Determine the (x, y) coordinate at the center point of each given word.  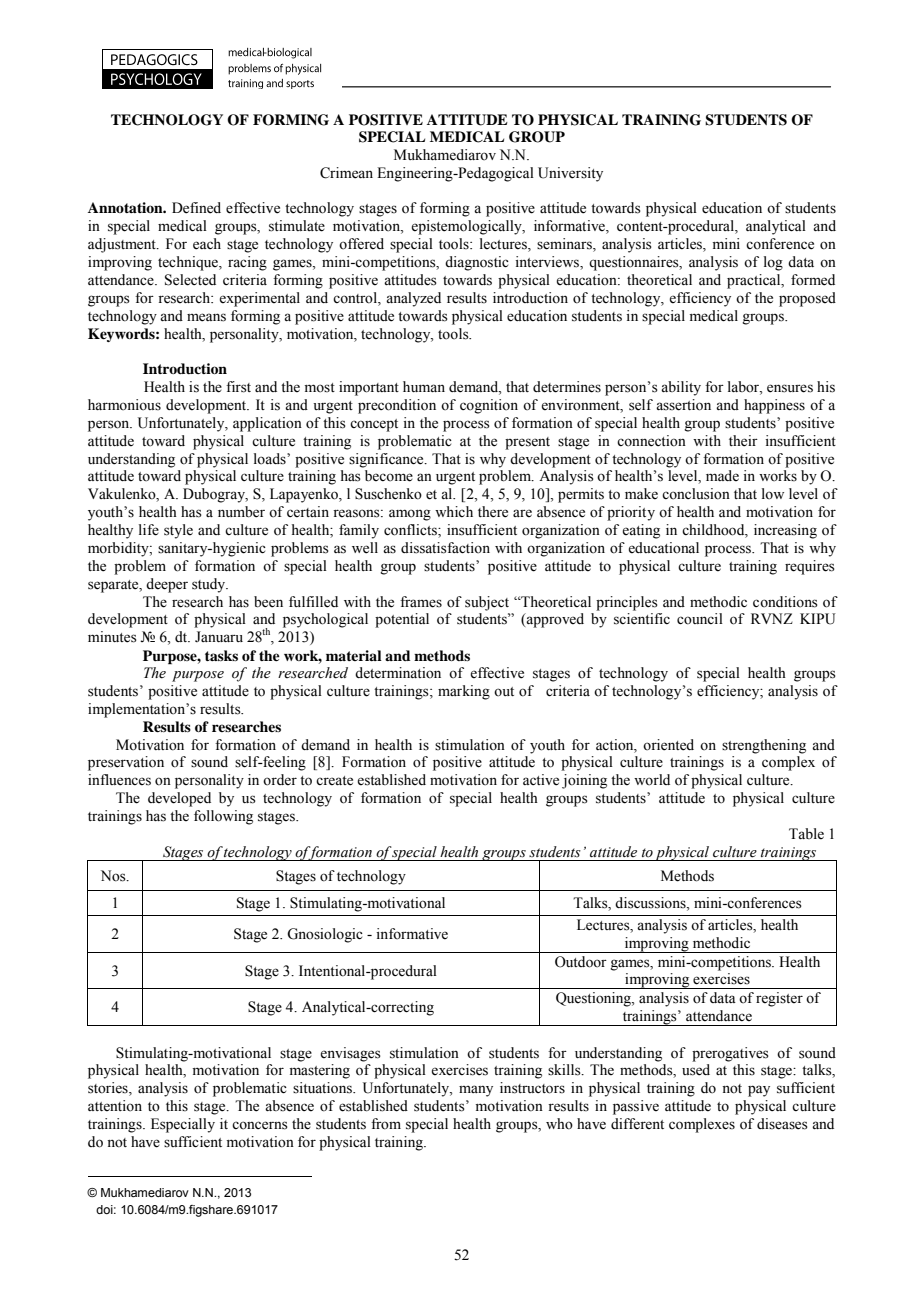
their (743, 441)
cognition (489, 406)
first (238, 387)
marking (464, 692)
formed (813, 280)
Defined (196, 208)
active (541, 780)
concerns (260, 1125)
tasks (221, 655)
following (223, 817)
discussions (651, 904)
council (700, 619)
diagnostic (477, 263)
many (476, 1091)
